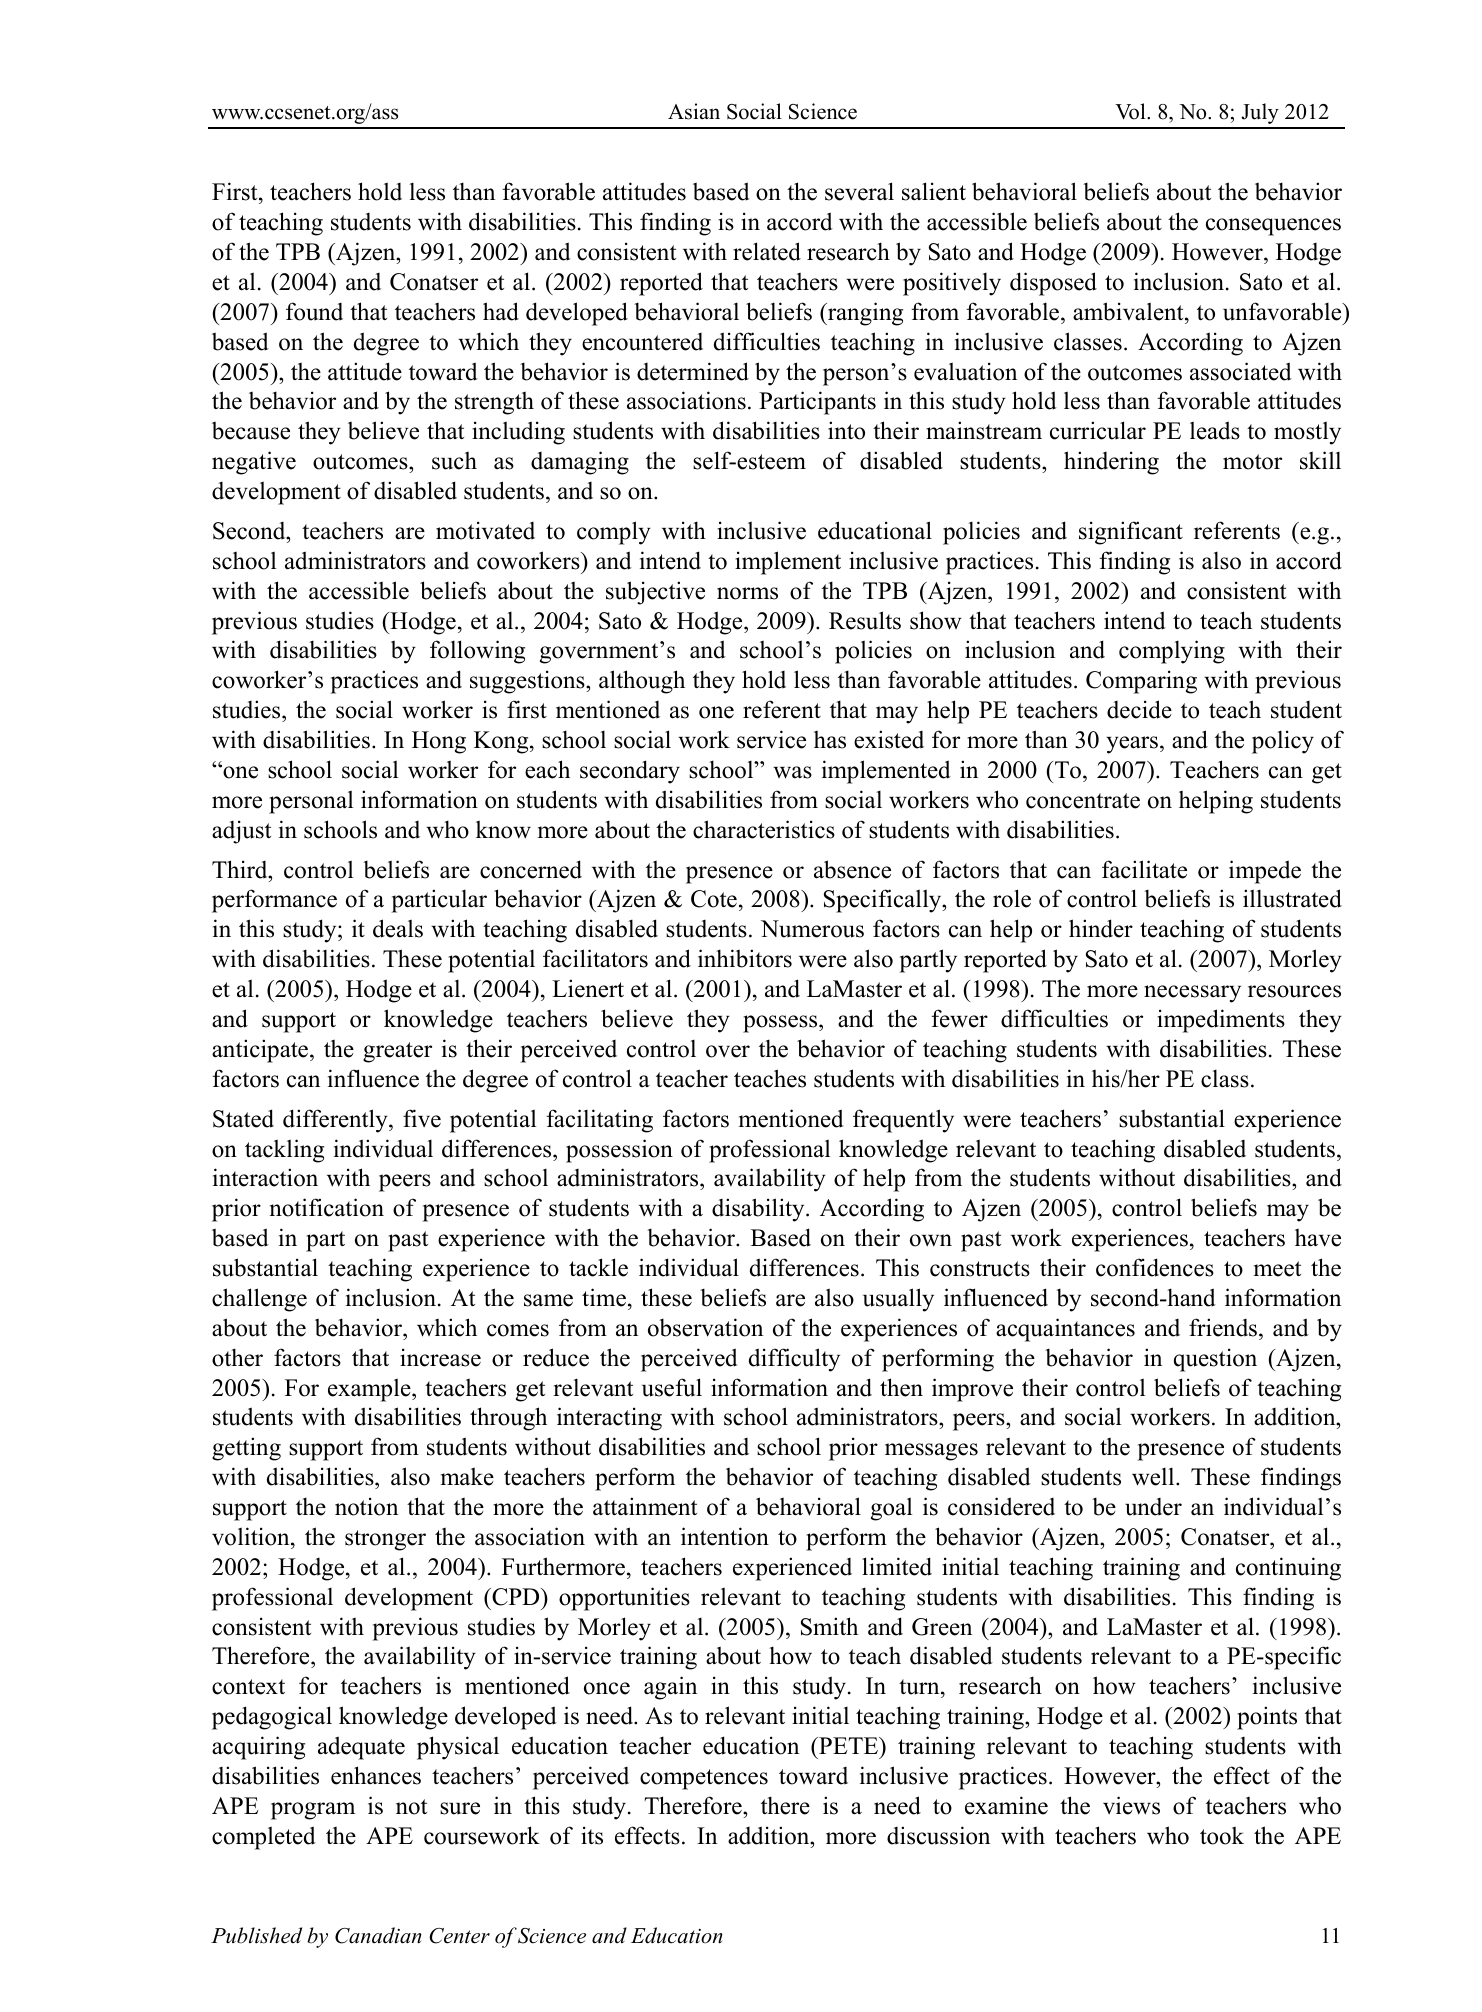 This screenshot has height=2012, width=1482. Describe the element at coordinates (859, 191) in the screenshot. I see `several` at that location.
